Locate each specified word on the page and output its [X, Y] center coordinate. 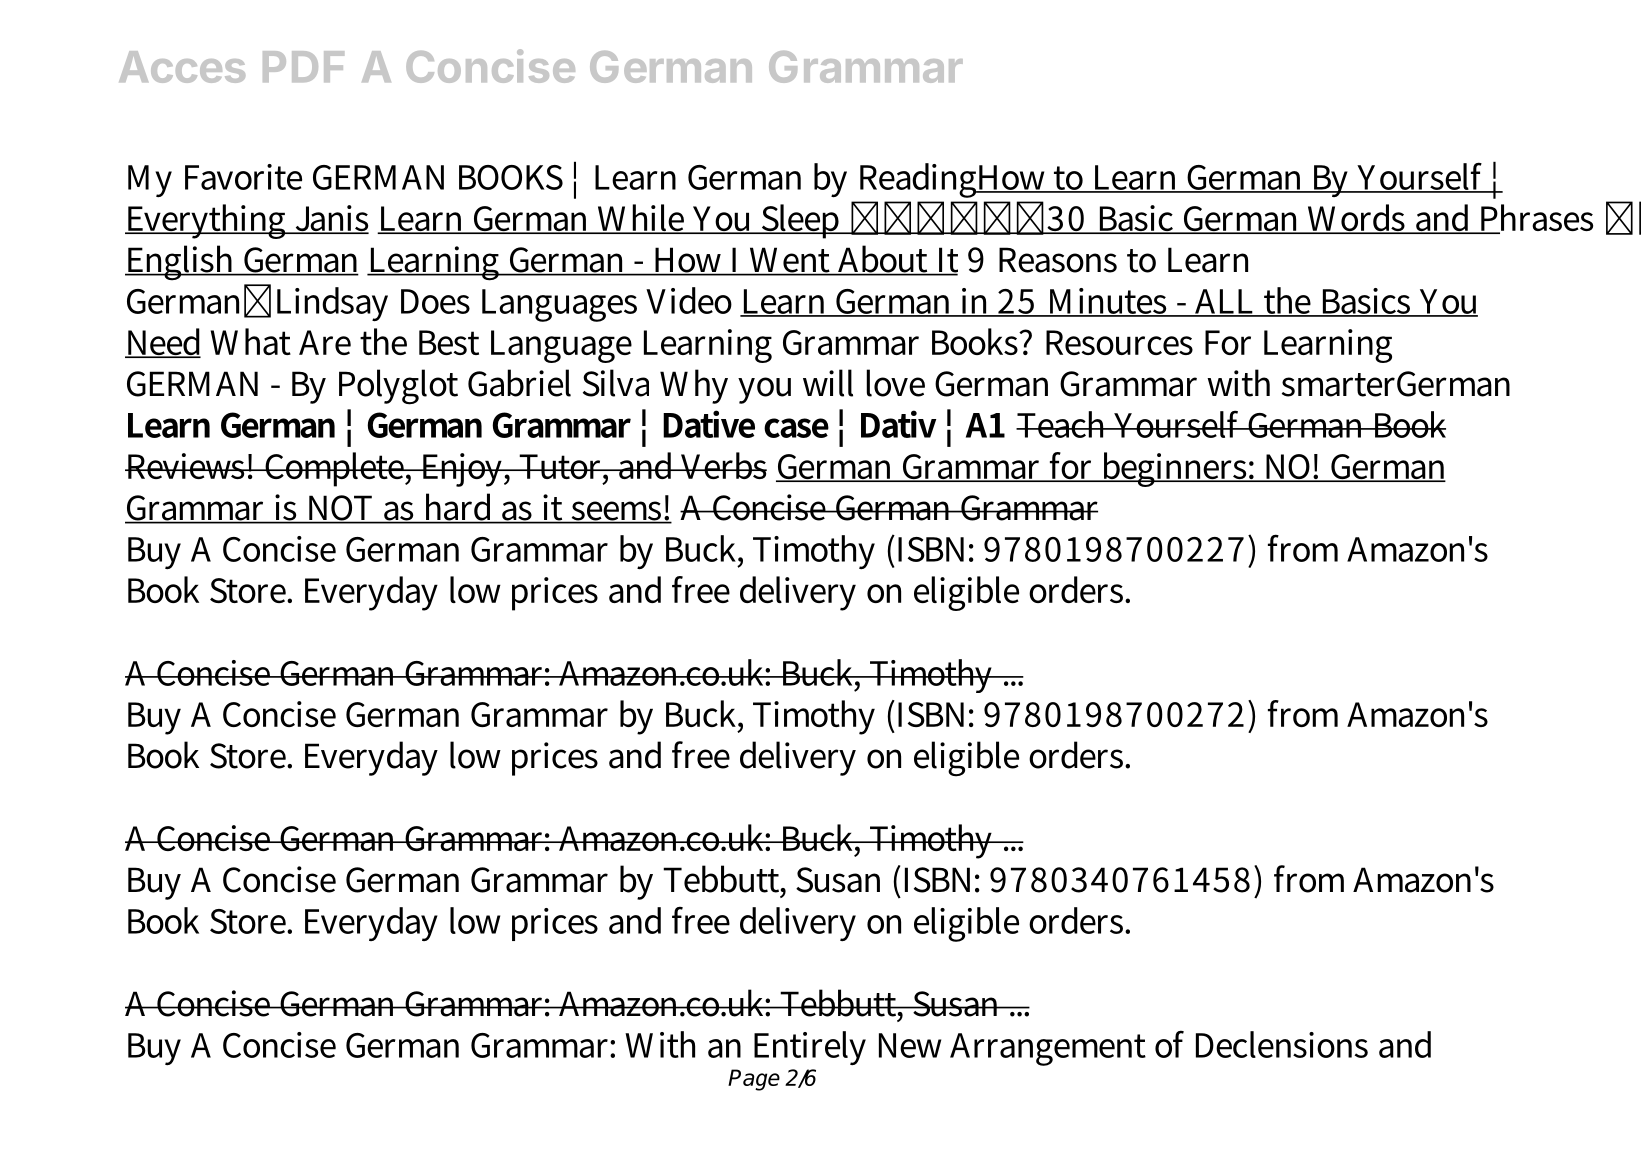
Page [754, 1080]
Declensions [1282, 1044]
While [641, 219]
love [895, 383]
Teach [1063, 424]
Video [689, 300]
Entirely [810, 1048]
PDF [303, 66]
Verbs [723, 465]
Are [325, 342]
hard [459, 508]
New [910, 1045]
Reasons [1058, 260]
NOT [341, 509]
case [796, 428]
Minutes [1107, 302]
